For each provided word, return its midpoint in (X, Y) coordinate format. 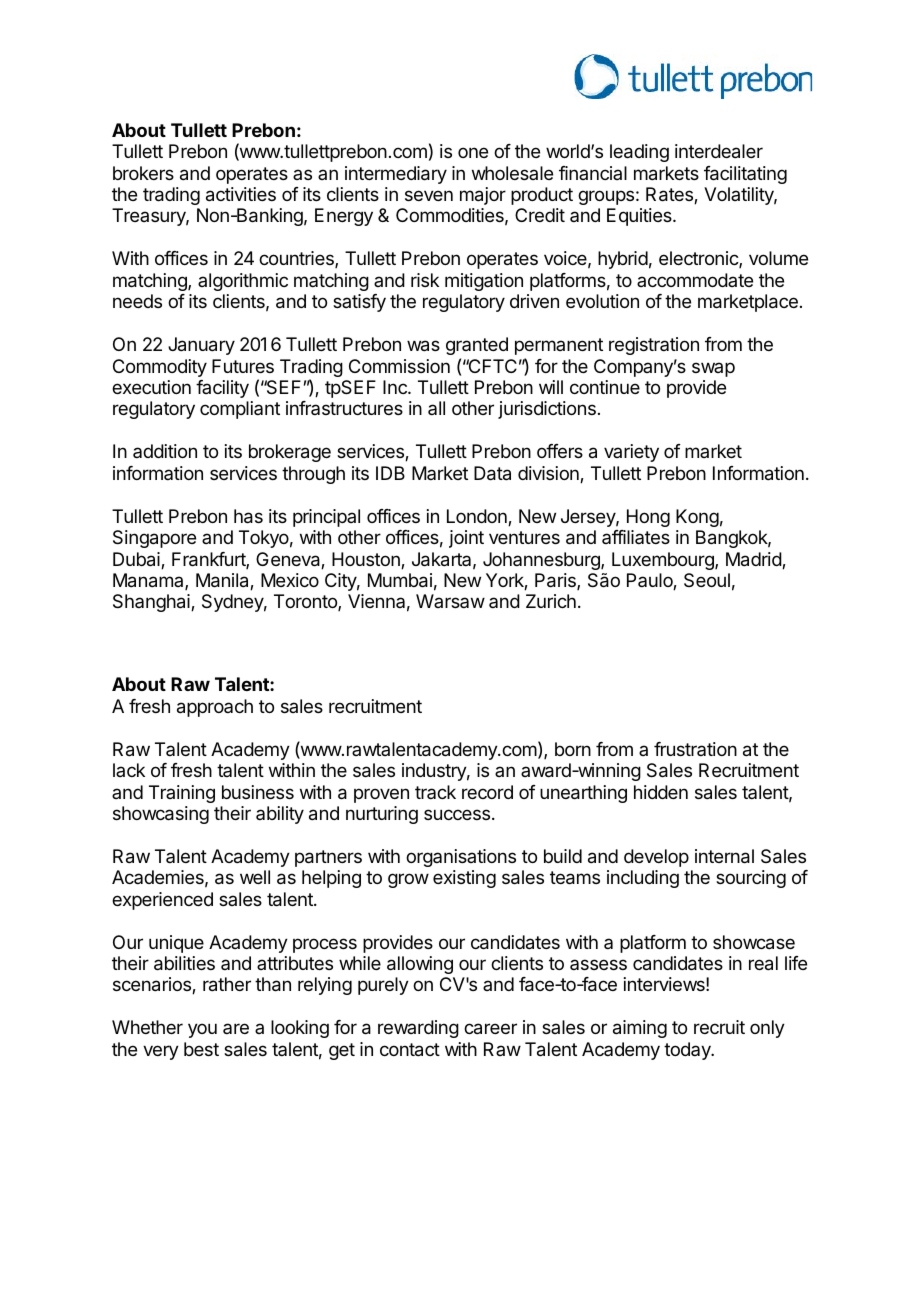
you (202, 1030)
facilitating (745, 175)
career (490, 1029)
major (483, 196)
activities (241, 194)
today (688, 1051)
